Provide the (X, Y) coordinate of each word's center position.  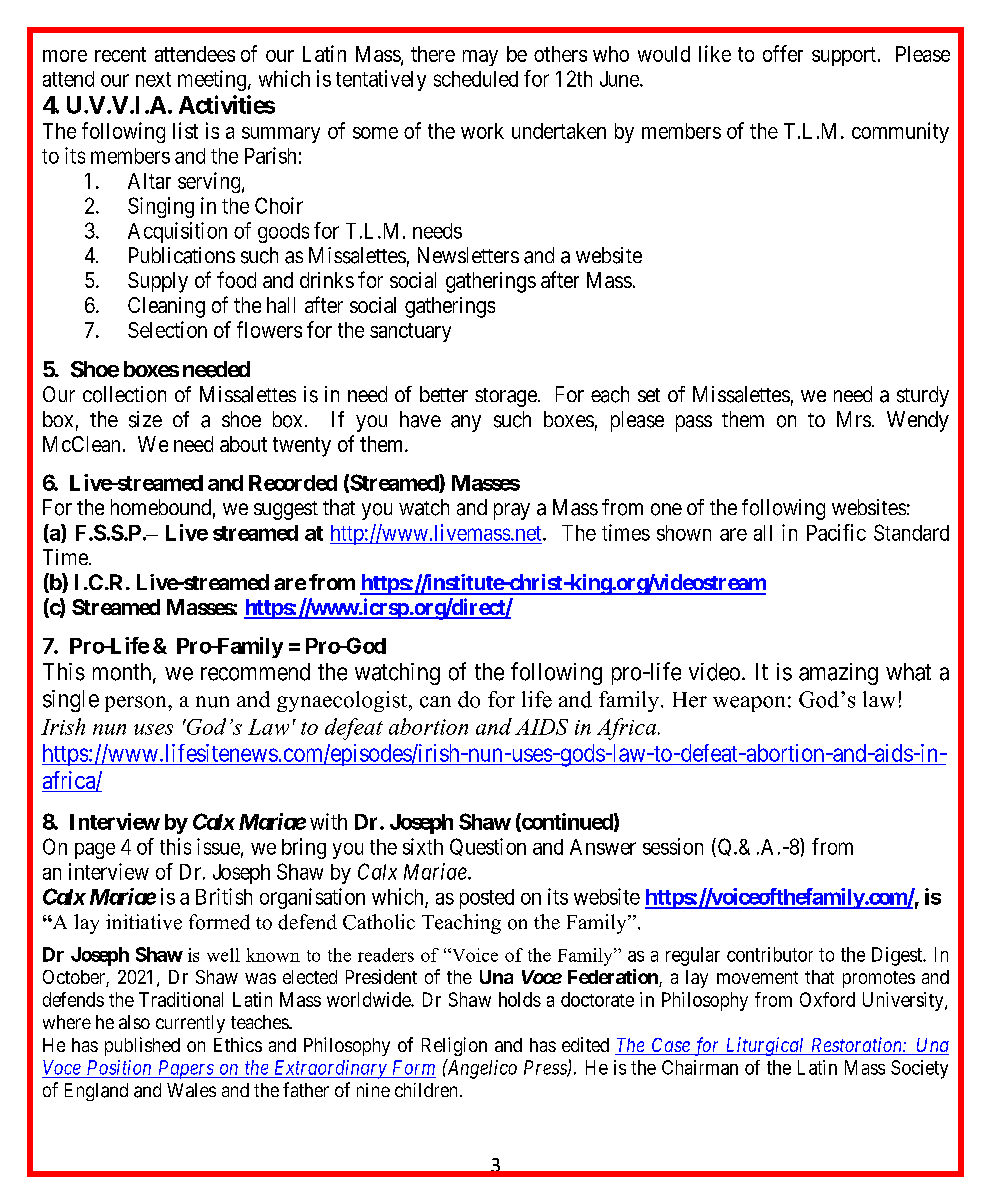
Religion (454, 1046)
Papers (185, 1069)
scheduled (476, 79)
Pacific (836, 532)
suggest (286, 510)
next (153, 79)
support (844, 56)
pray (512, 511)
